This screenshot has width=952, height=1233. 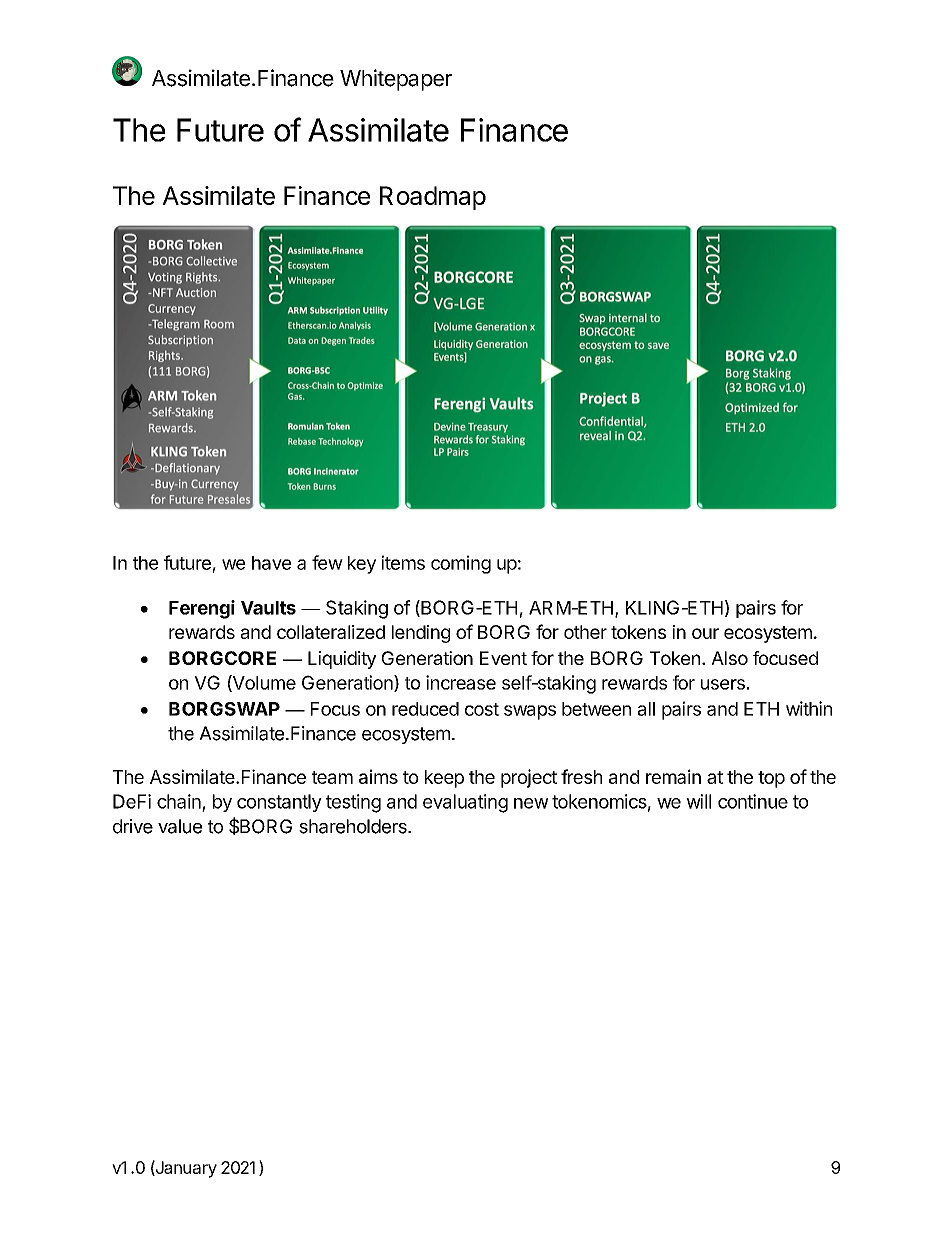 What do you see at coordinates (433, 198) in the screenshot?
I see `Roadmap` at bounding box center [433, 198].
